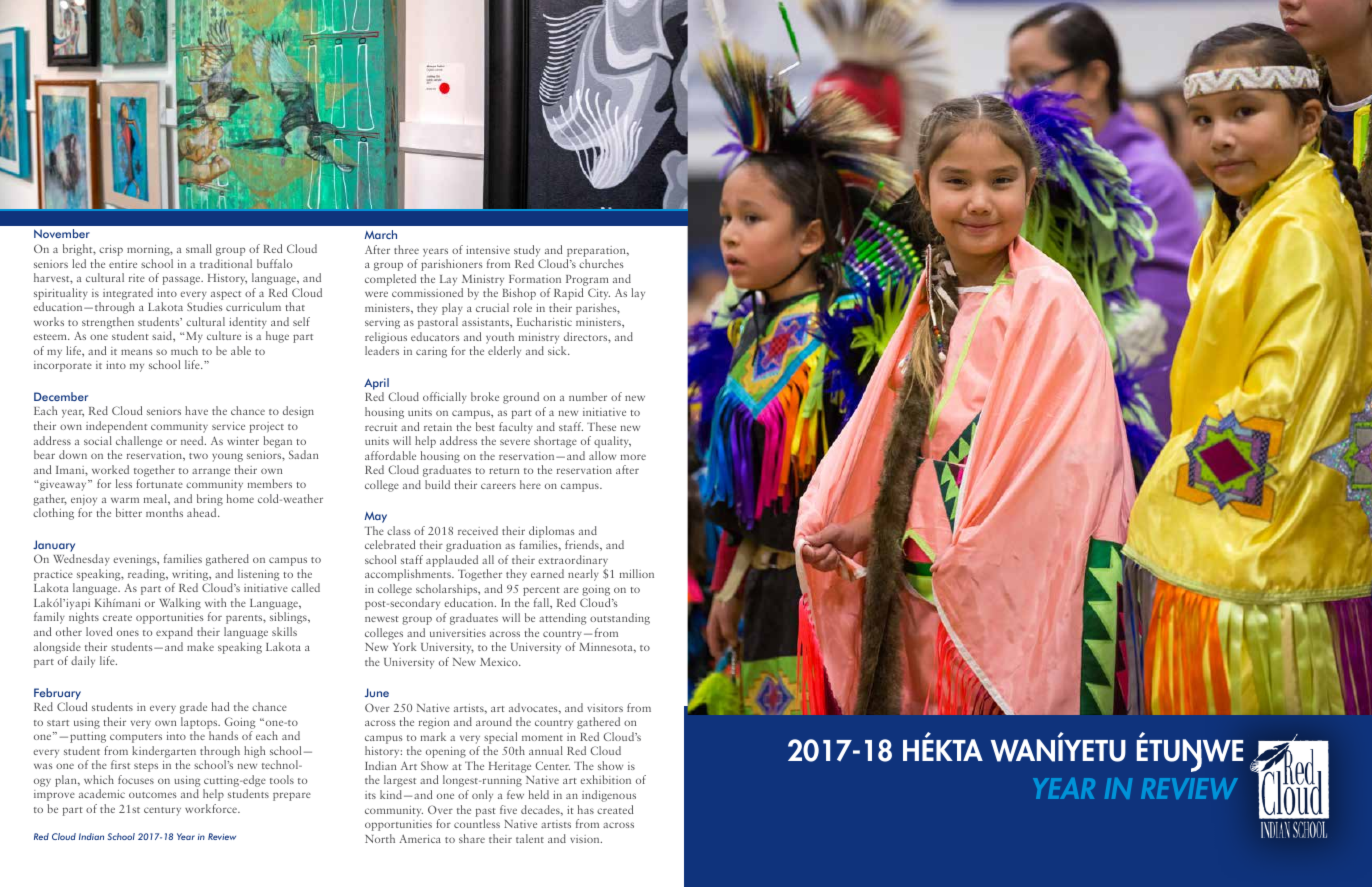 The width and height of the screenshot is (1372, 887). Describe the element at coordinates (555, 442) in the screenshot. I see `shortage` at that location.
